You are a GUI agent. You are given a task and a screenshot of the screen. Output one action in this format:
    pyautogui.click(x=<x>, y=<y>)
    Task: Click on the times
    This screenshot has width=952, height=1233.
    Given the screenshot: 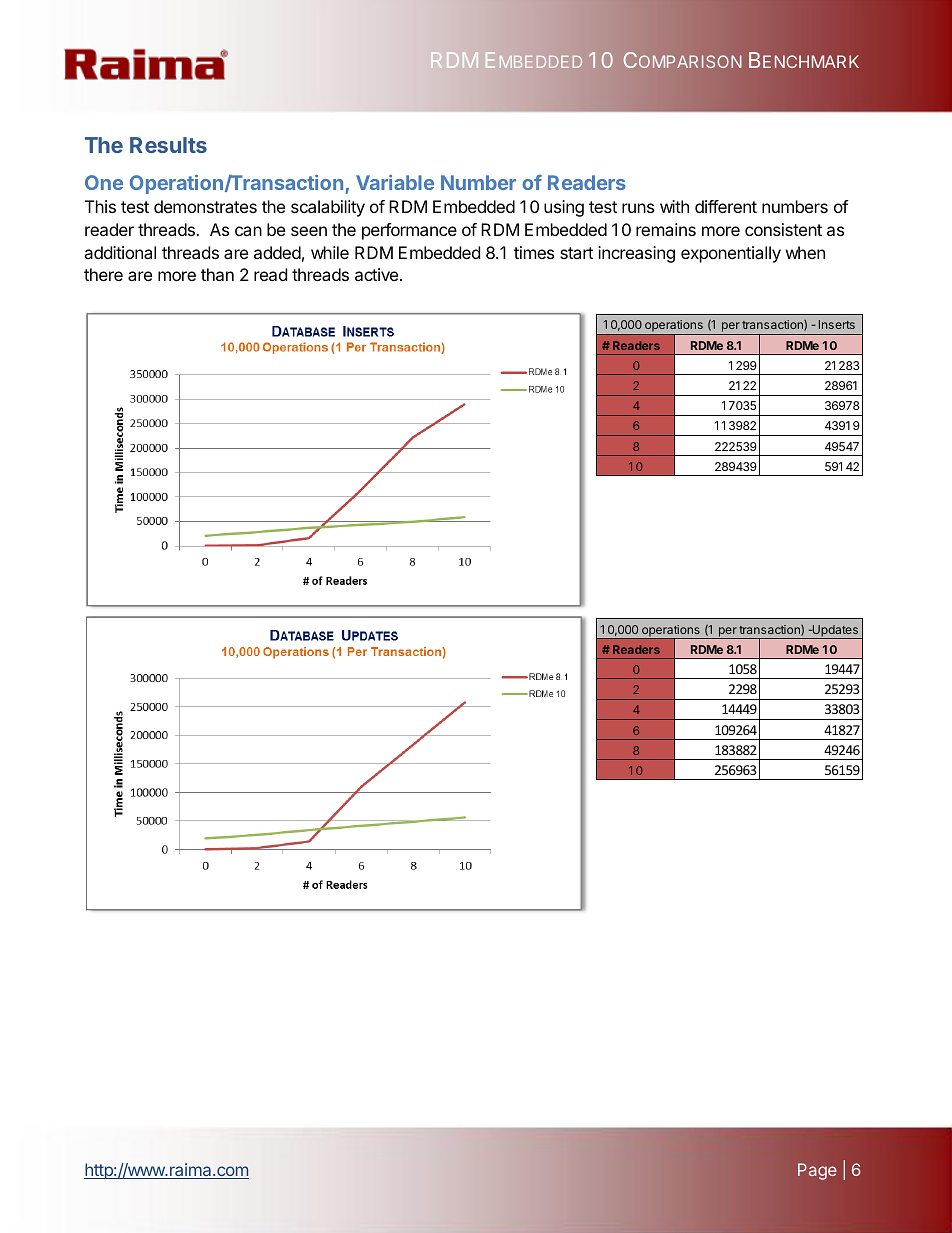 What is the action you would take?
    pyautogui.click(x=534, y=252)
